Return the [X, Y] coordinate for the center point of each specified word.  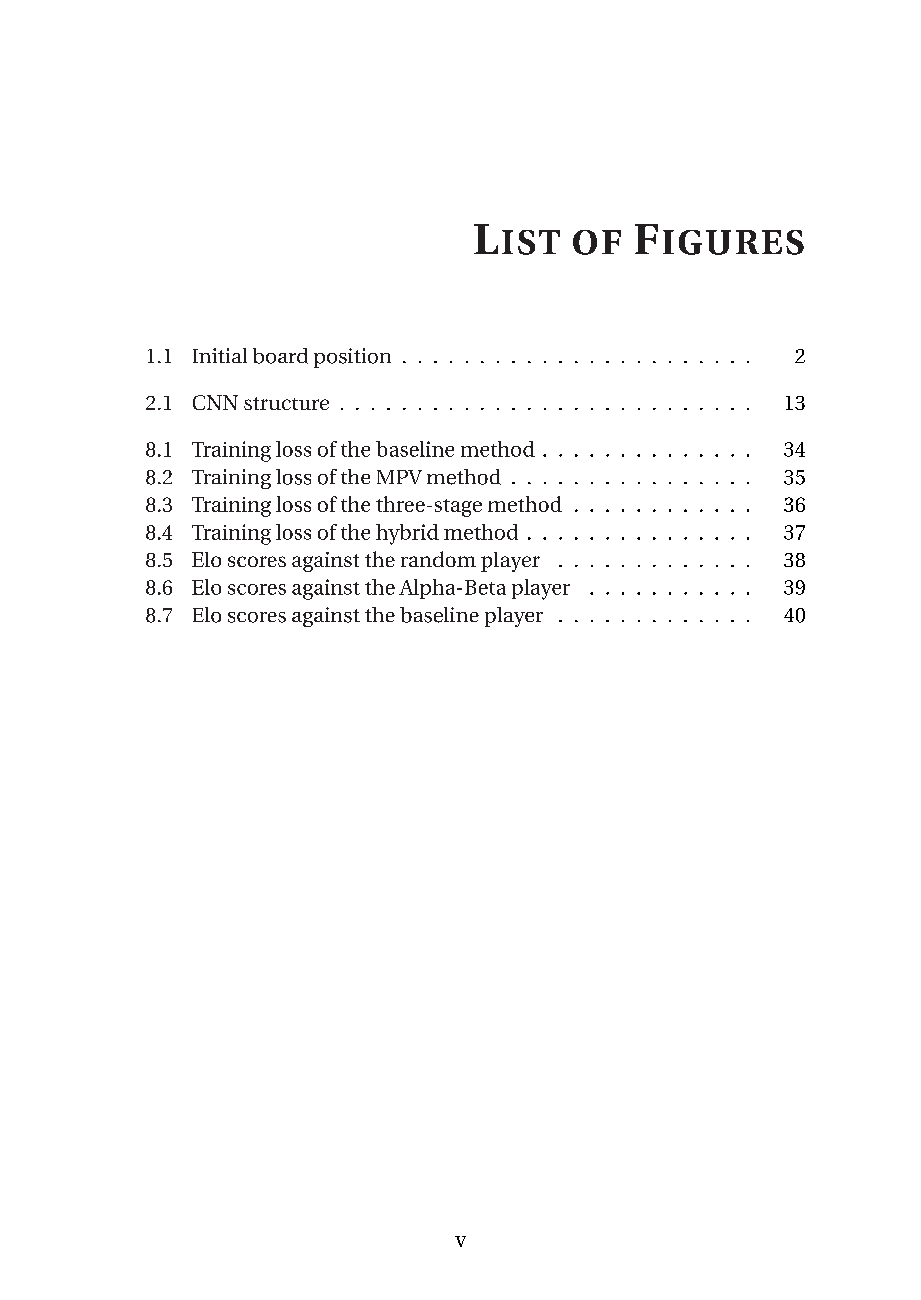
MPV [399, 477]
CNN [215, 402]
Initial [220, 355]
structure [286, 403]
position [352, 358]
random [438, 559]
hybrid [407, 534]
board [280, 356]
